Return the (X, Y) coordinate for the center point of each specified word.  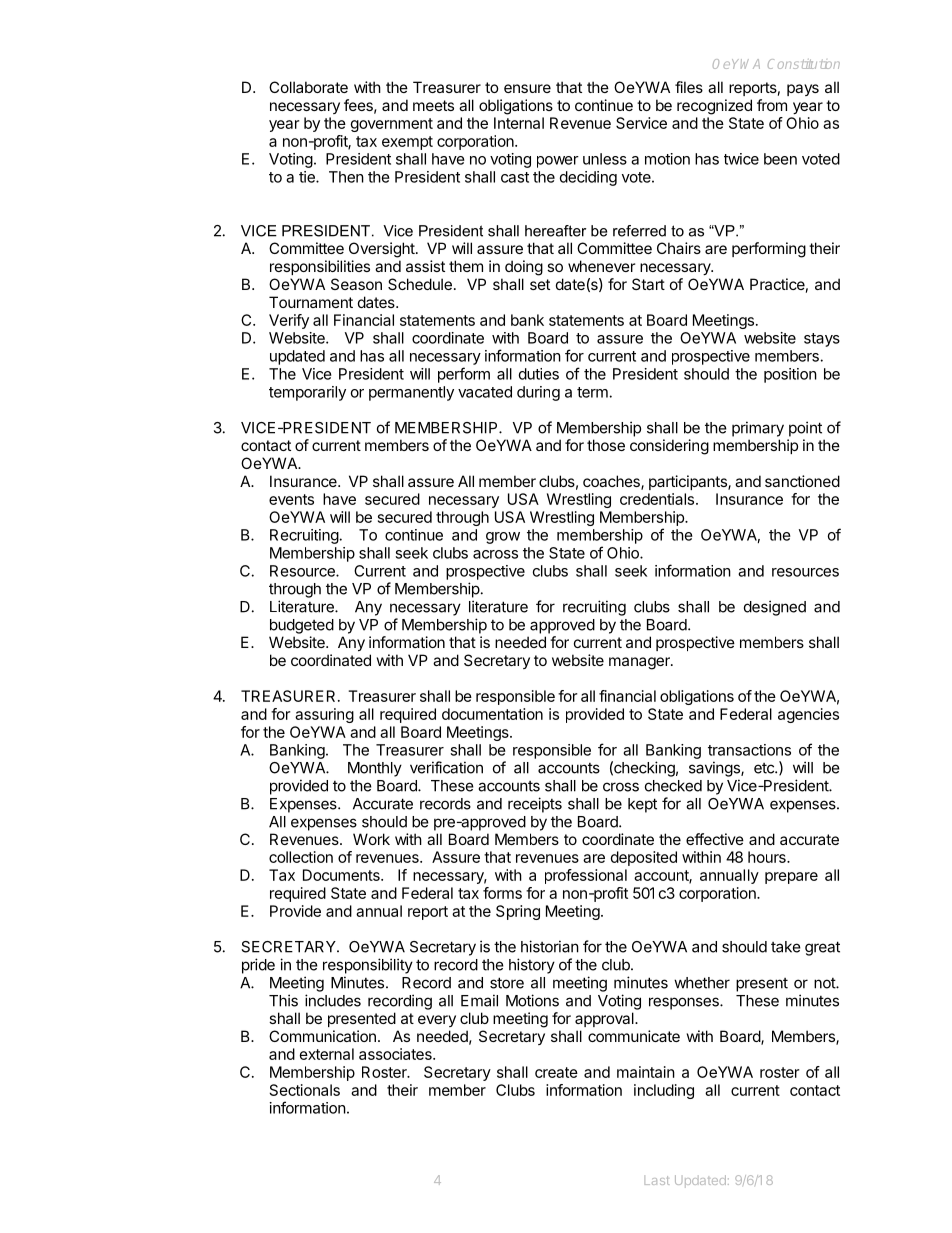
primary (758, 429)
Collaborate (308, 87)
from (772, 105)
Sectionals (305, 1090)
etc (765, 768)
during (538, 393)
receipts (535, 805)
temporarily (307, 393)
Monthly (375, 769)
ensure (527, 88)
